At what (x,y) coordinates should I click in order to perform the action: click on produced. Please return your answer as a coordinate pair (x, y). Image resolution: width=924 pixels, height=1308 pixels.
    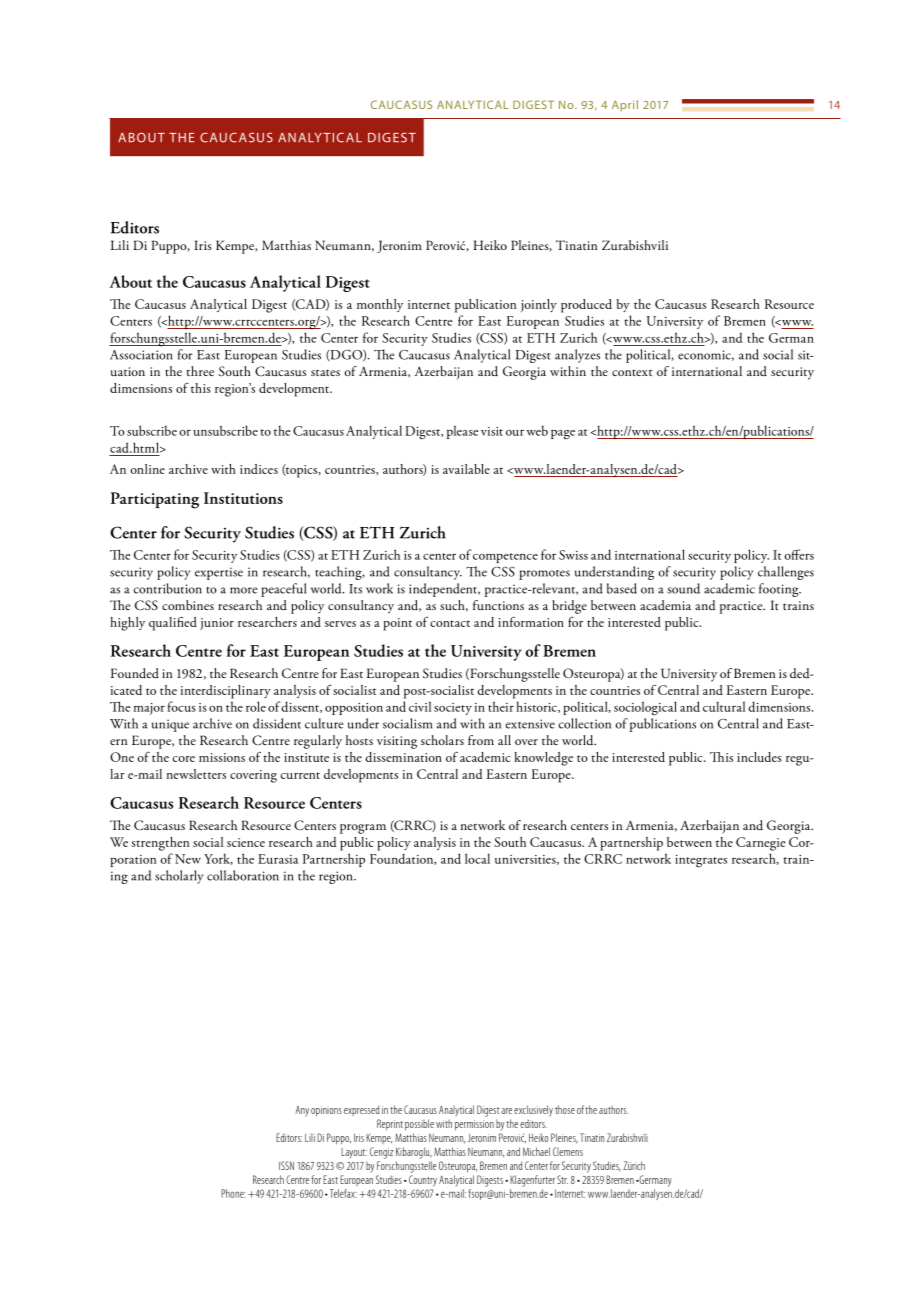
    Looking at the image, I should click on (586, 306).
